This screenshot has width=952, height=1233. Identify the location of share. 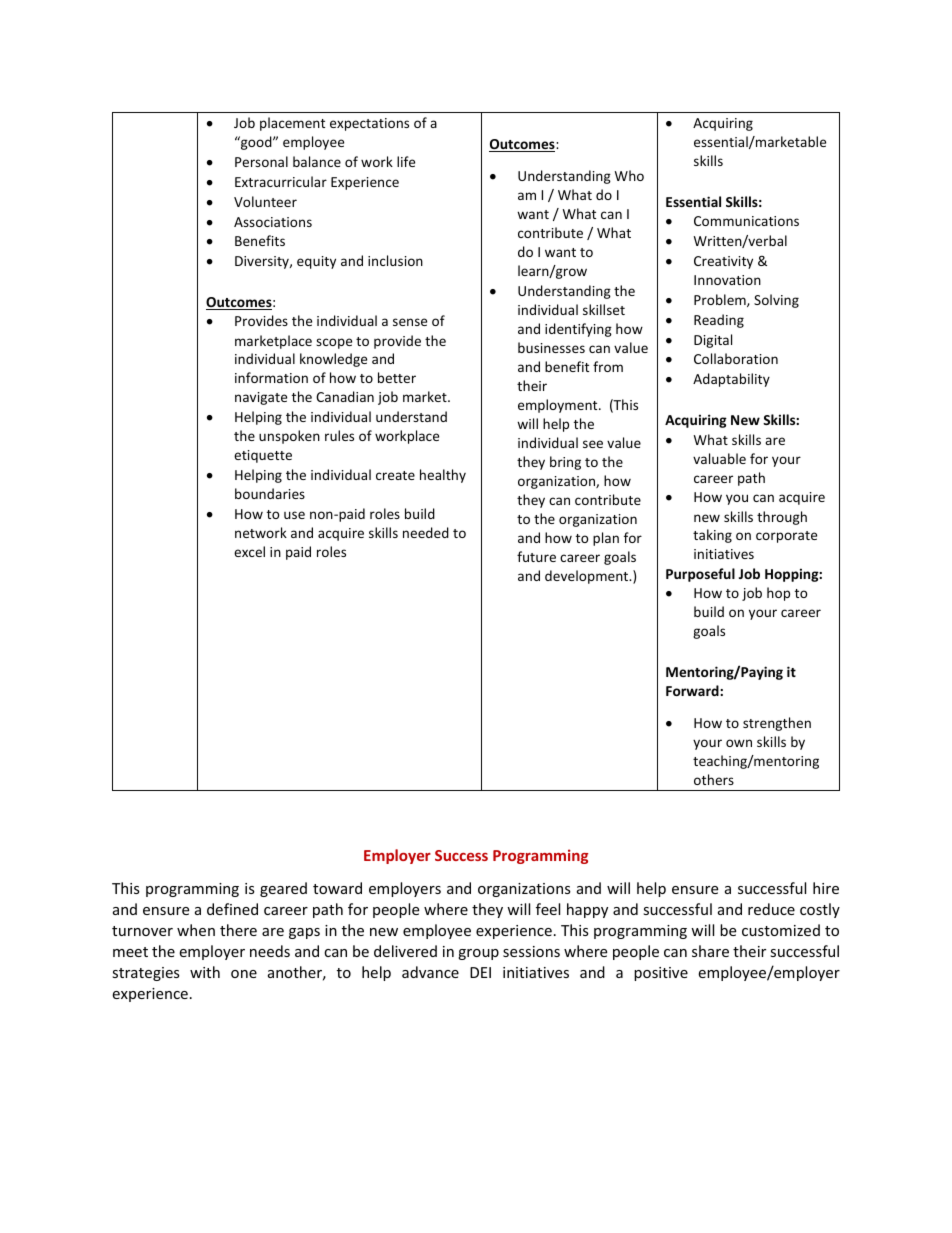
(710, 951).
